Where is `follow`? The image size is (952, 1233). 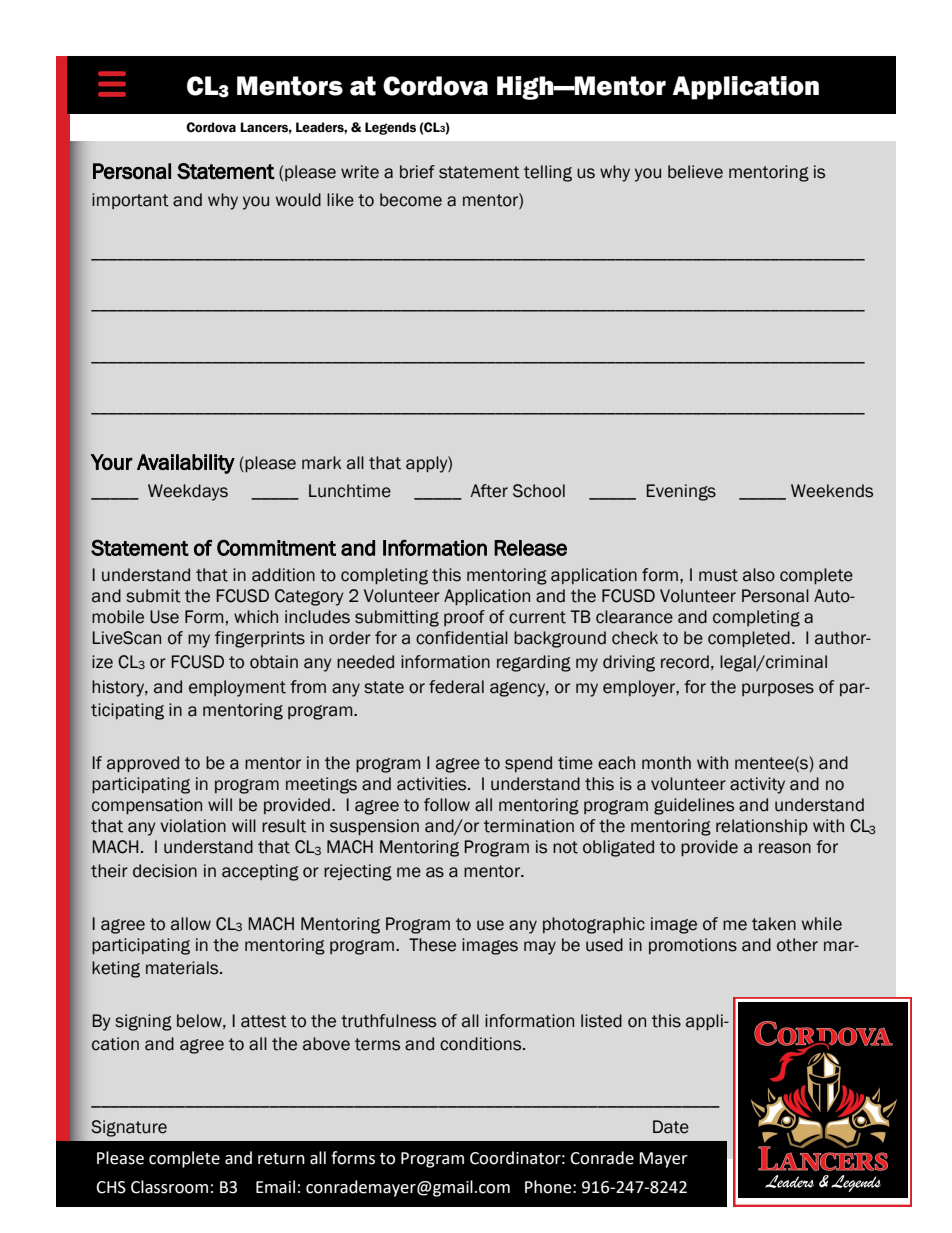 follow is located at coordinates (447, 805).
